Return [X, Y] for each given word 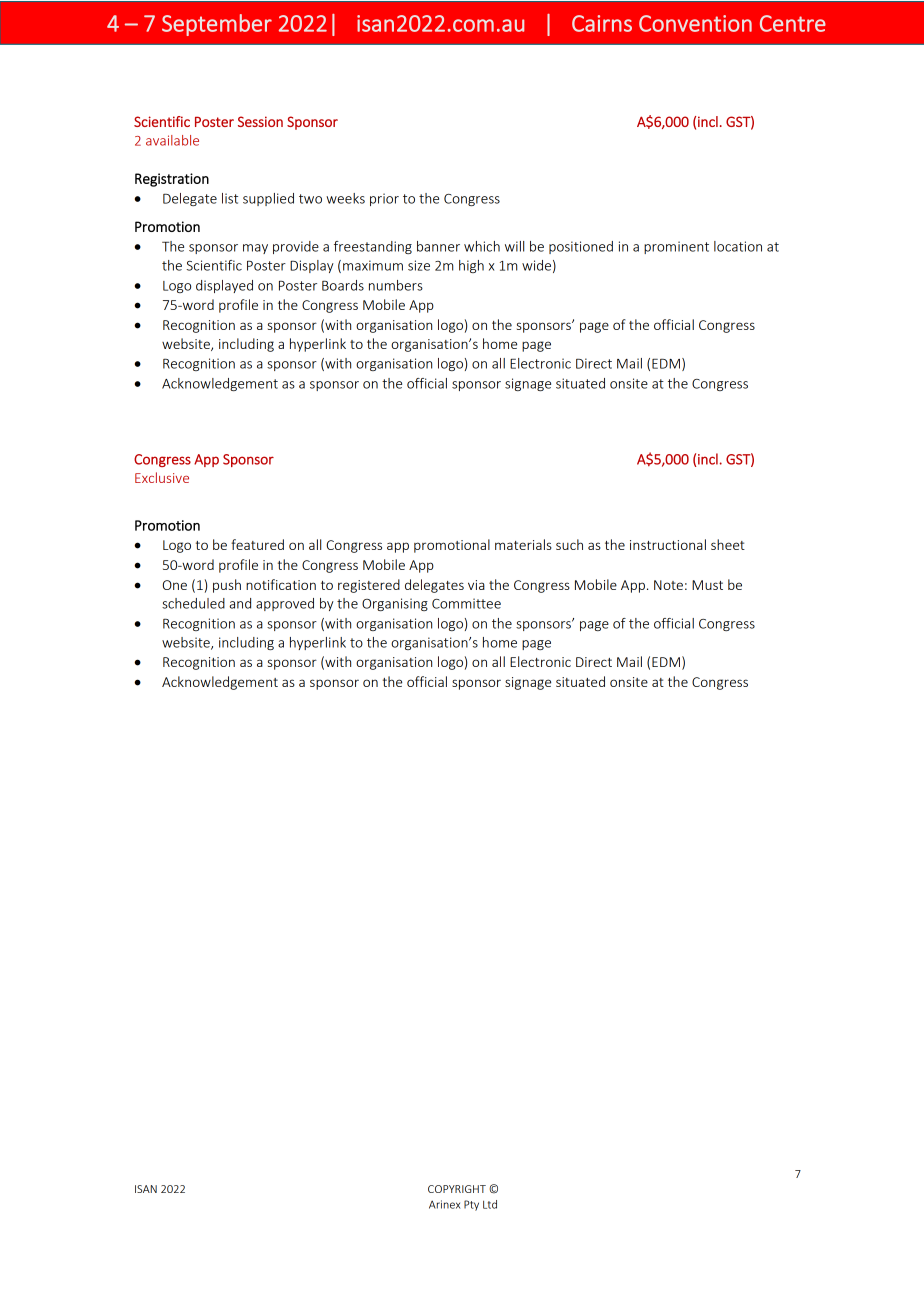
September [217, 25]
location [738, 246]
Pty [471, 1205]
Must [707, 585]
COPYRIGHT [457, 1189]
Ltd [490, 1204]
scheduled [193, 603]
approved [285, 604]
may [255, 249]
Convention [695, 23]
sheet [728, 544]
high [471, 266]
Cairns [602, 23]
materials [523, 544]
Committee [466, 603]
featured [257, 544]
